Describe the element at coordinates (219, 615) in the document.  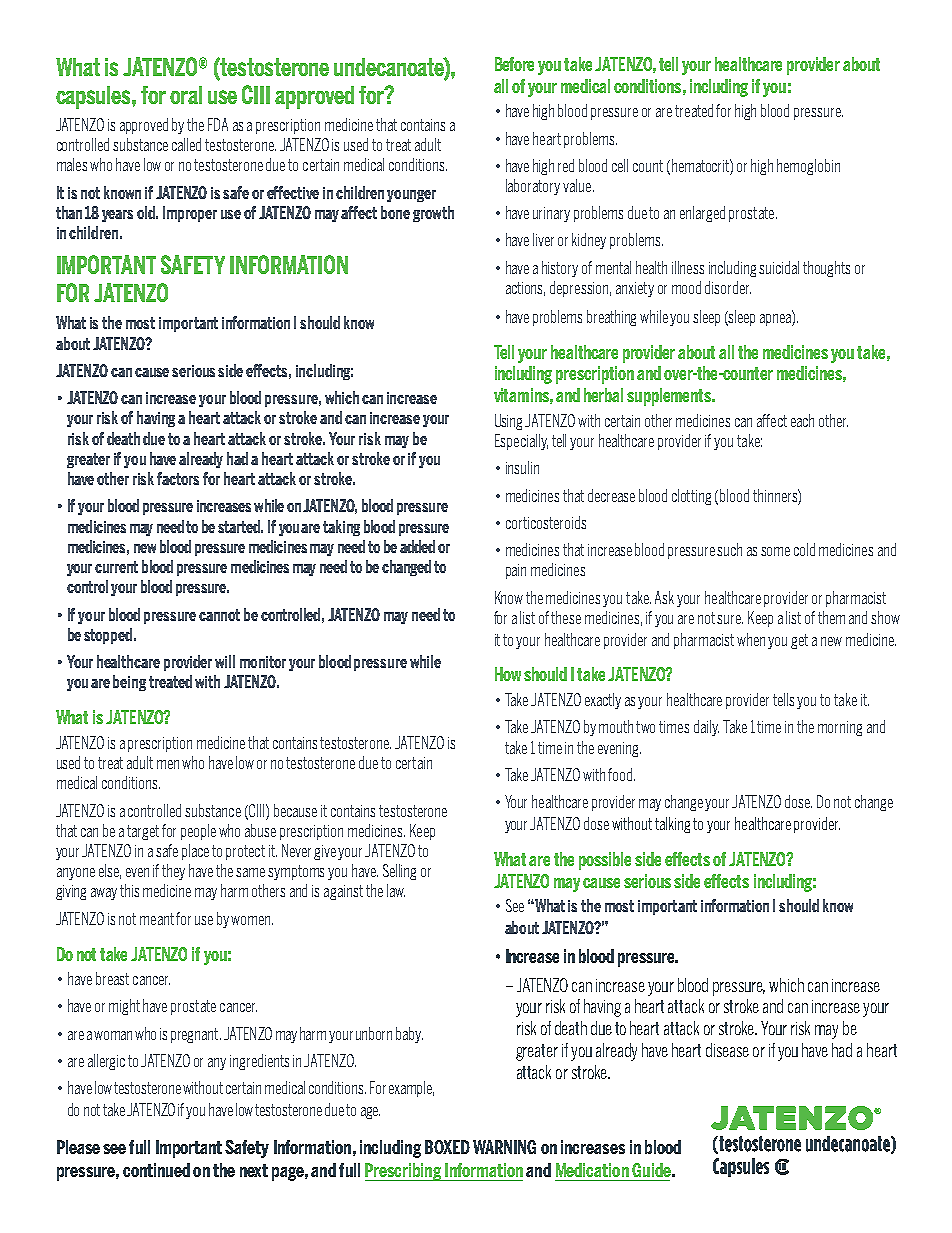
I see `cannot` at that location.
